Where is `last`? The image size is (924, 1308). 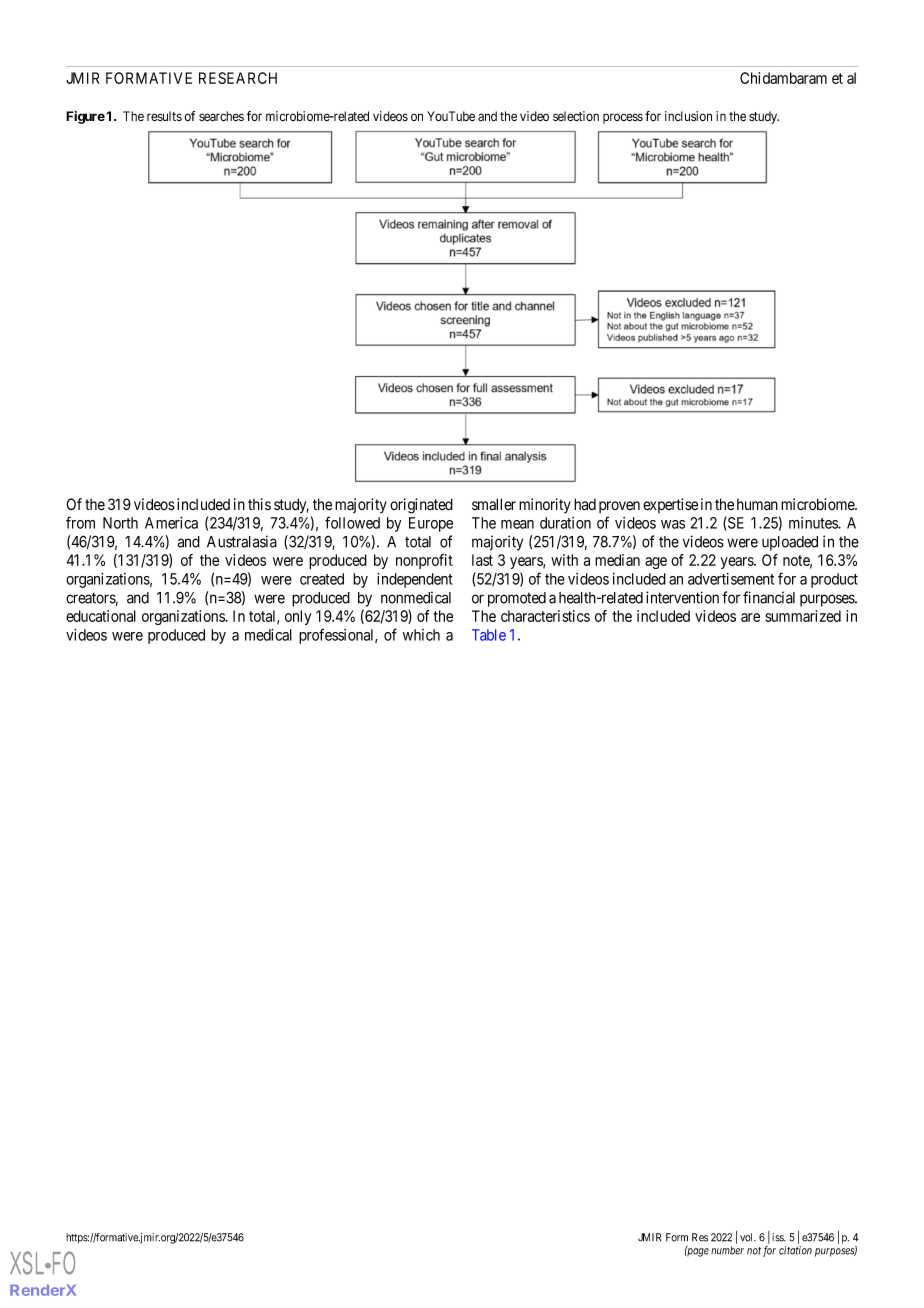 last is located at coordinates (482, 560).
